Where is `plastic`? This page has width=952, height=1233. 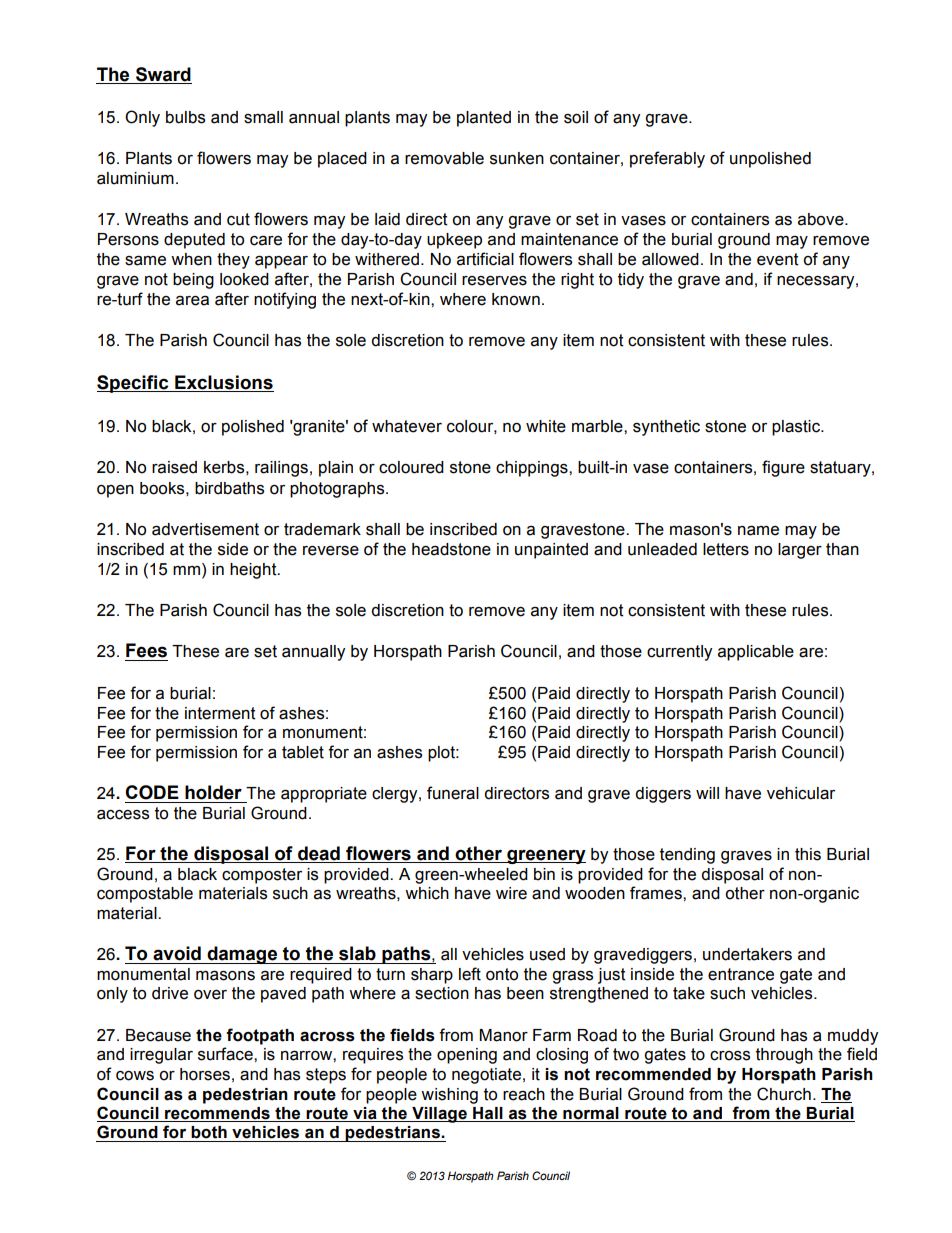 plastic is located at coordinates (797, 428).
